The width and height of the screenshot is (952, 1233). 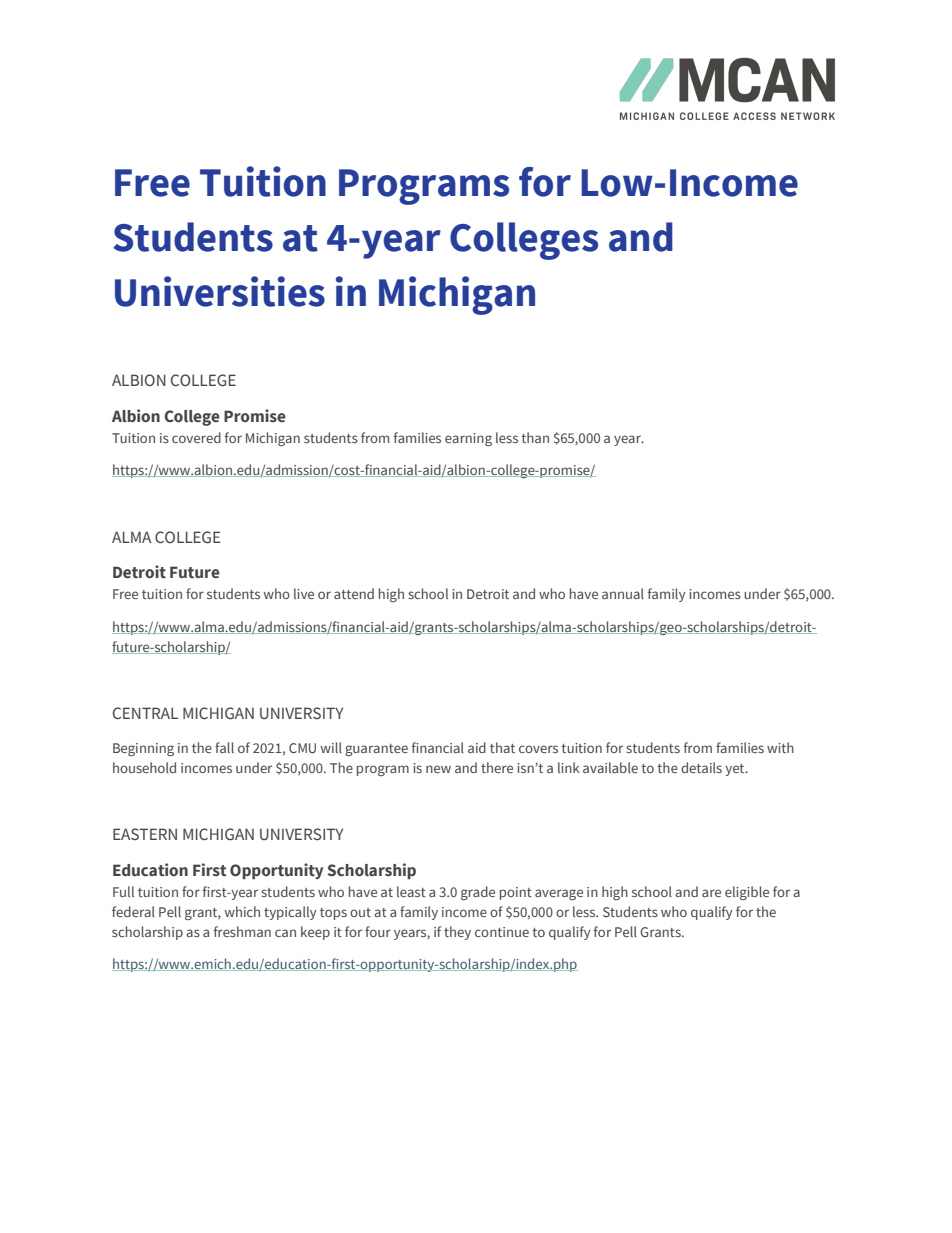 What do you see at coordinates (780, 747) in the screenshot?
I see `with` at bounding box center [780, 747].
